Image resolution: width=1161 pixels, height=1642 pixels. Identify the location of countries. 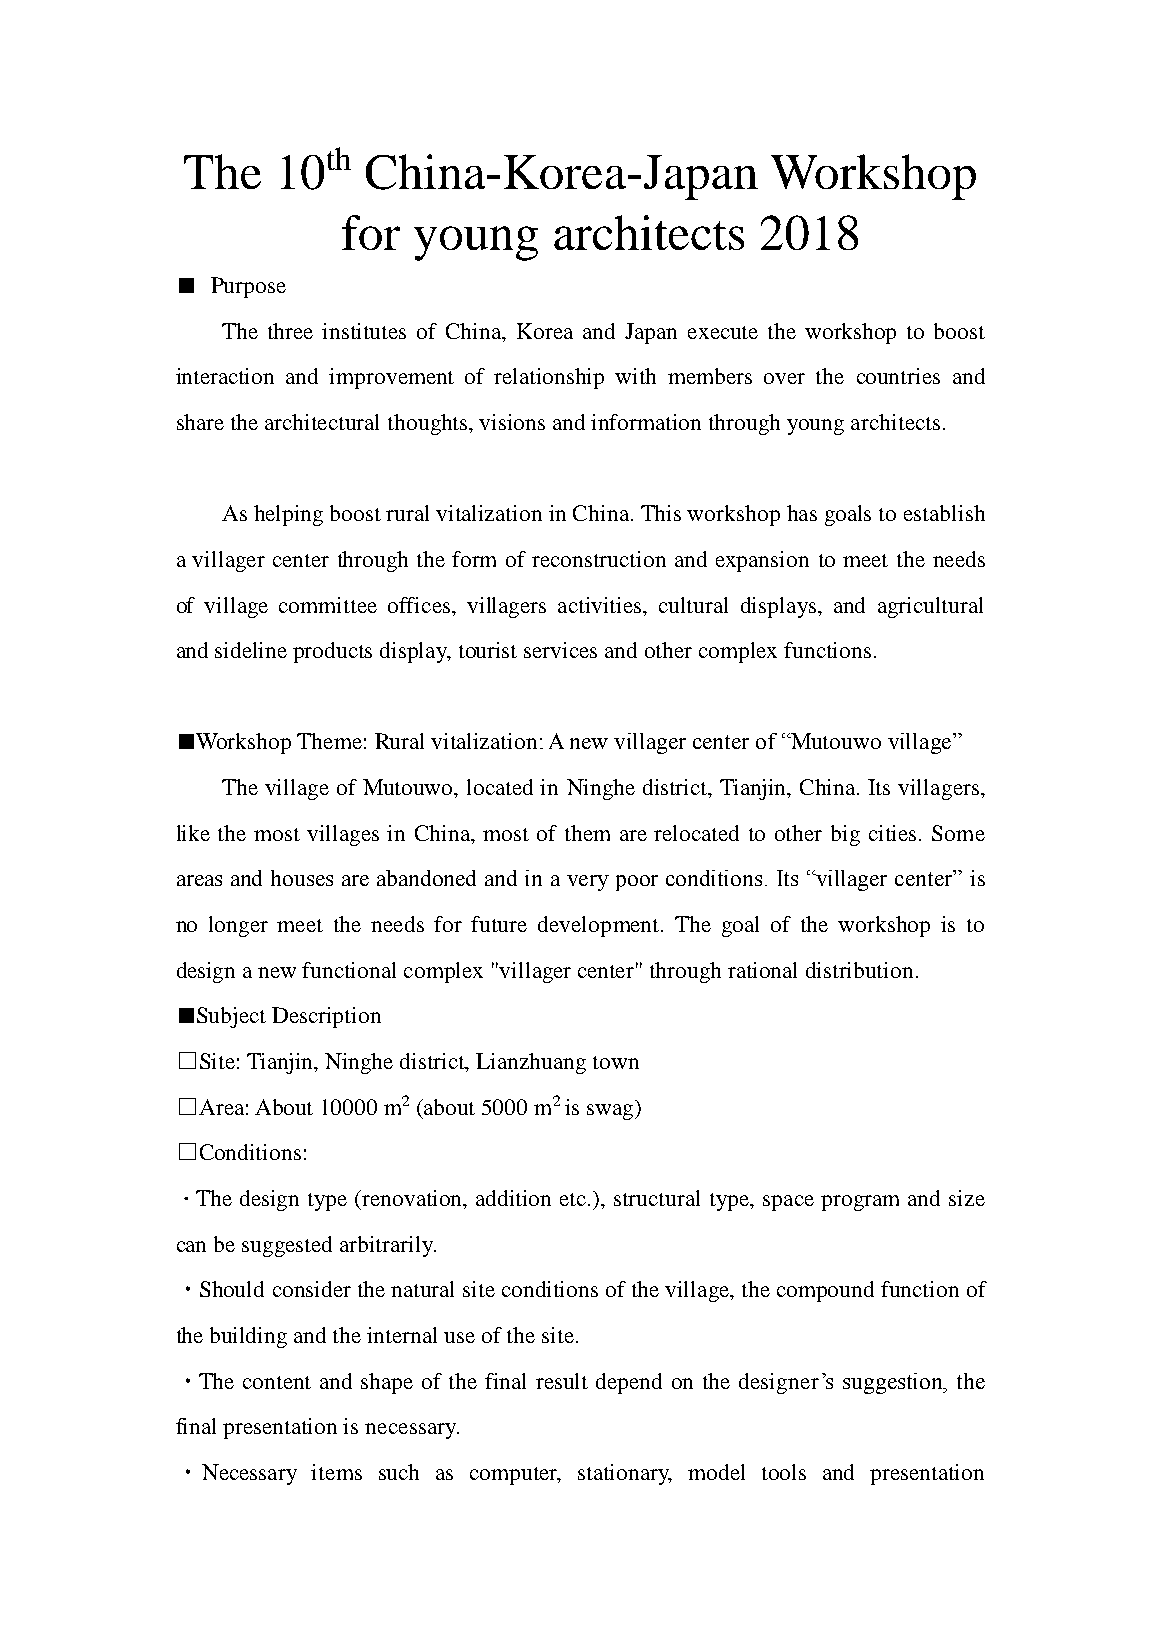
(898, 376).
